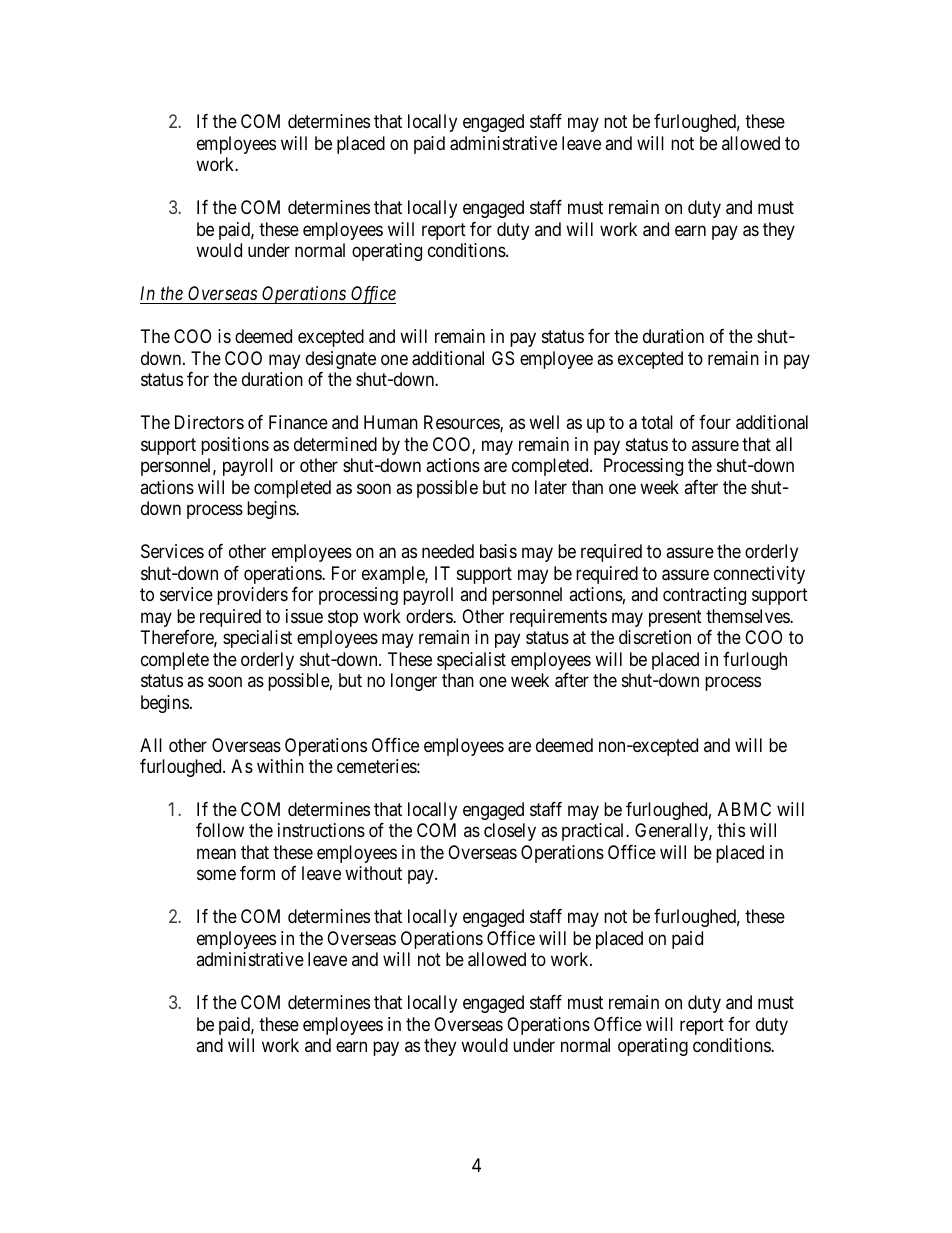  I want to click on issue, so click(304, 616).
